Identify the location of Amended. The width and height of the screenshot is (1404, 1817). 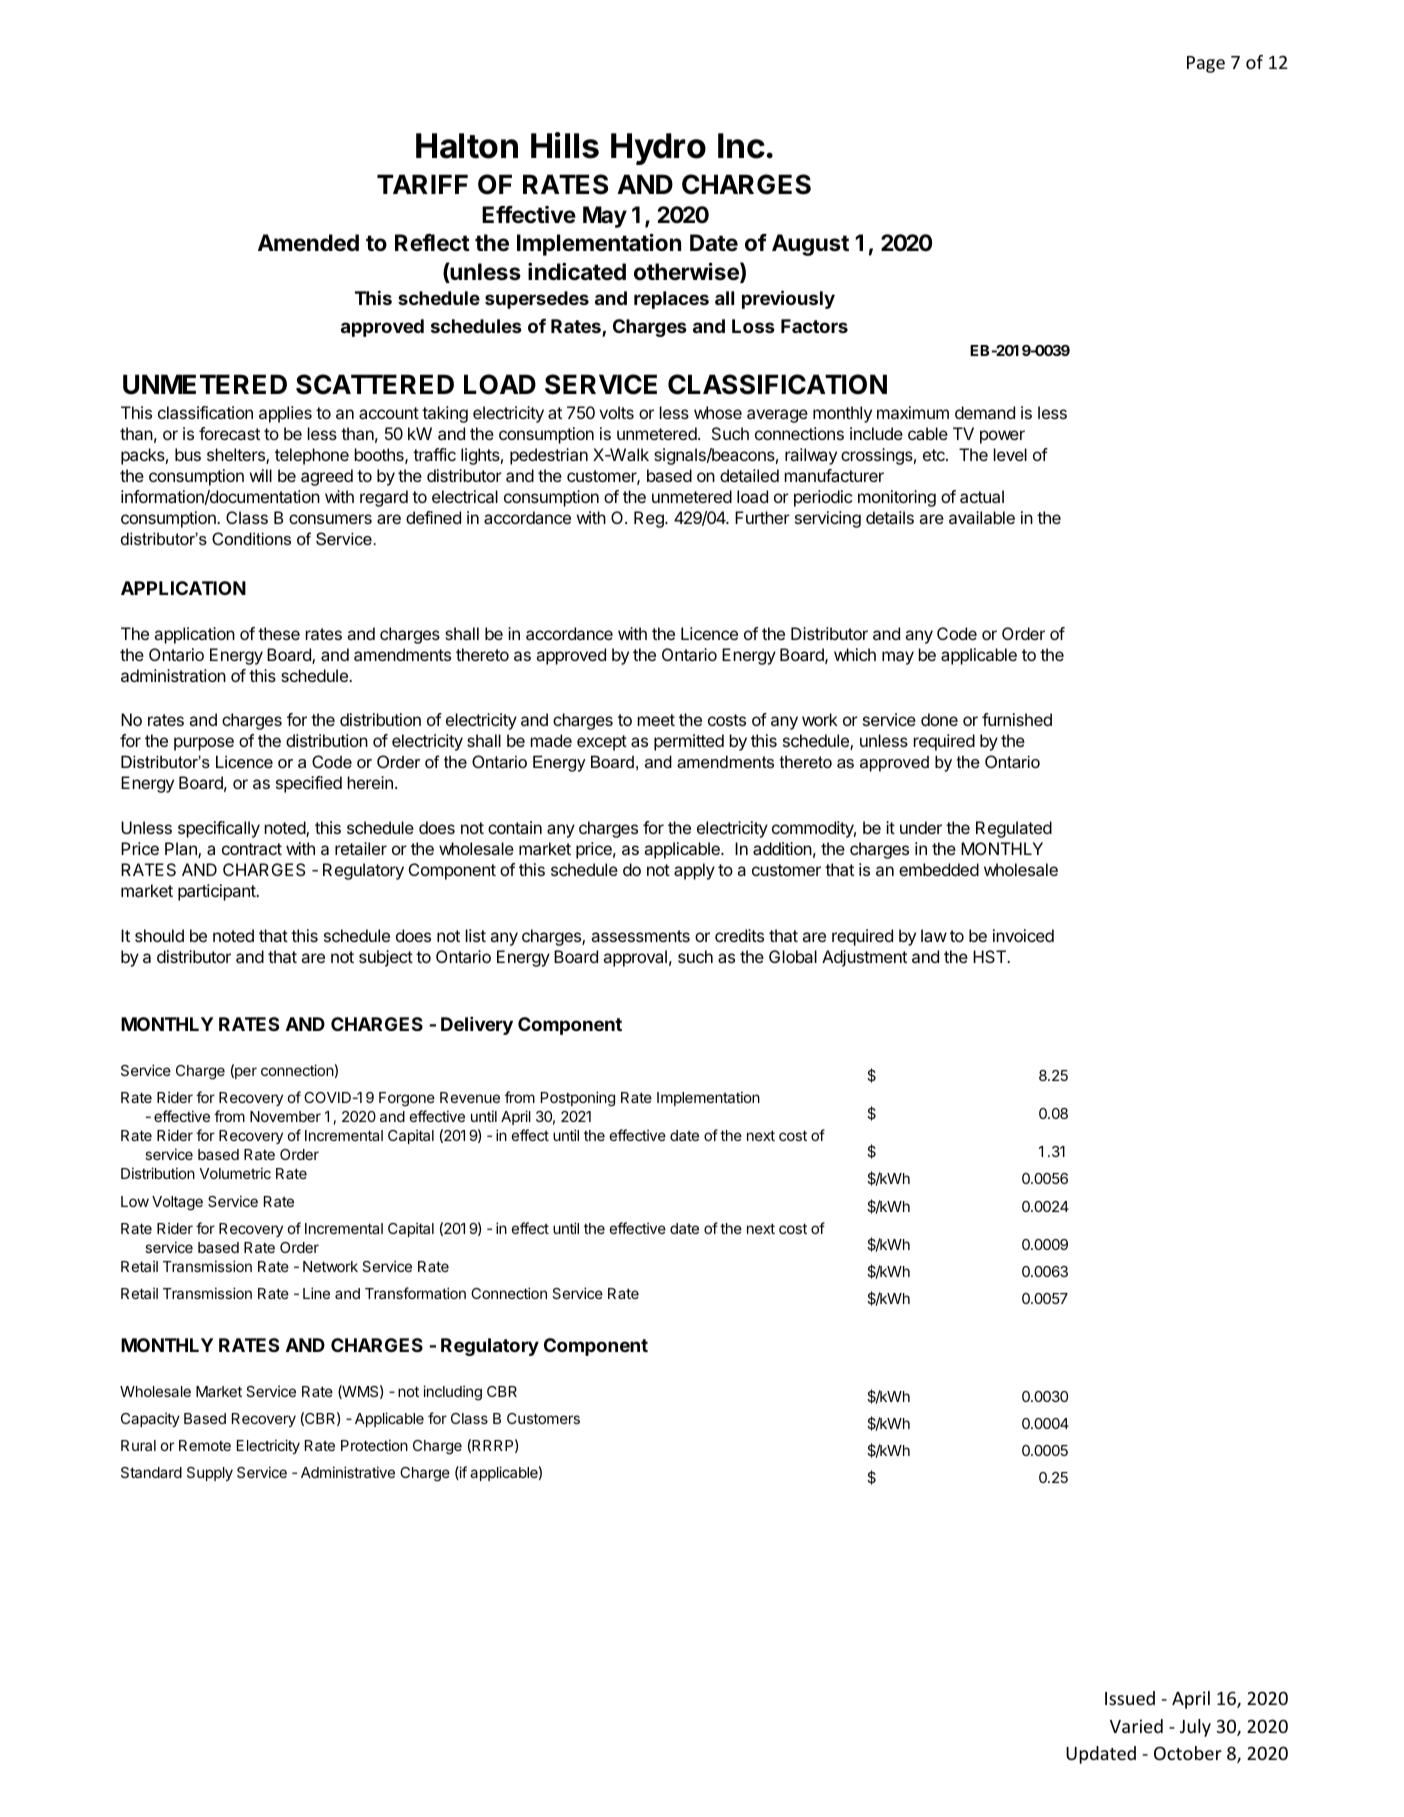
(308, 243).
